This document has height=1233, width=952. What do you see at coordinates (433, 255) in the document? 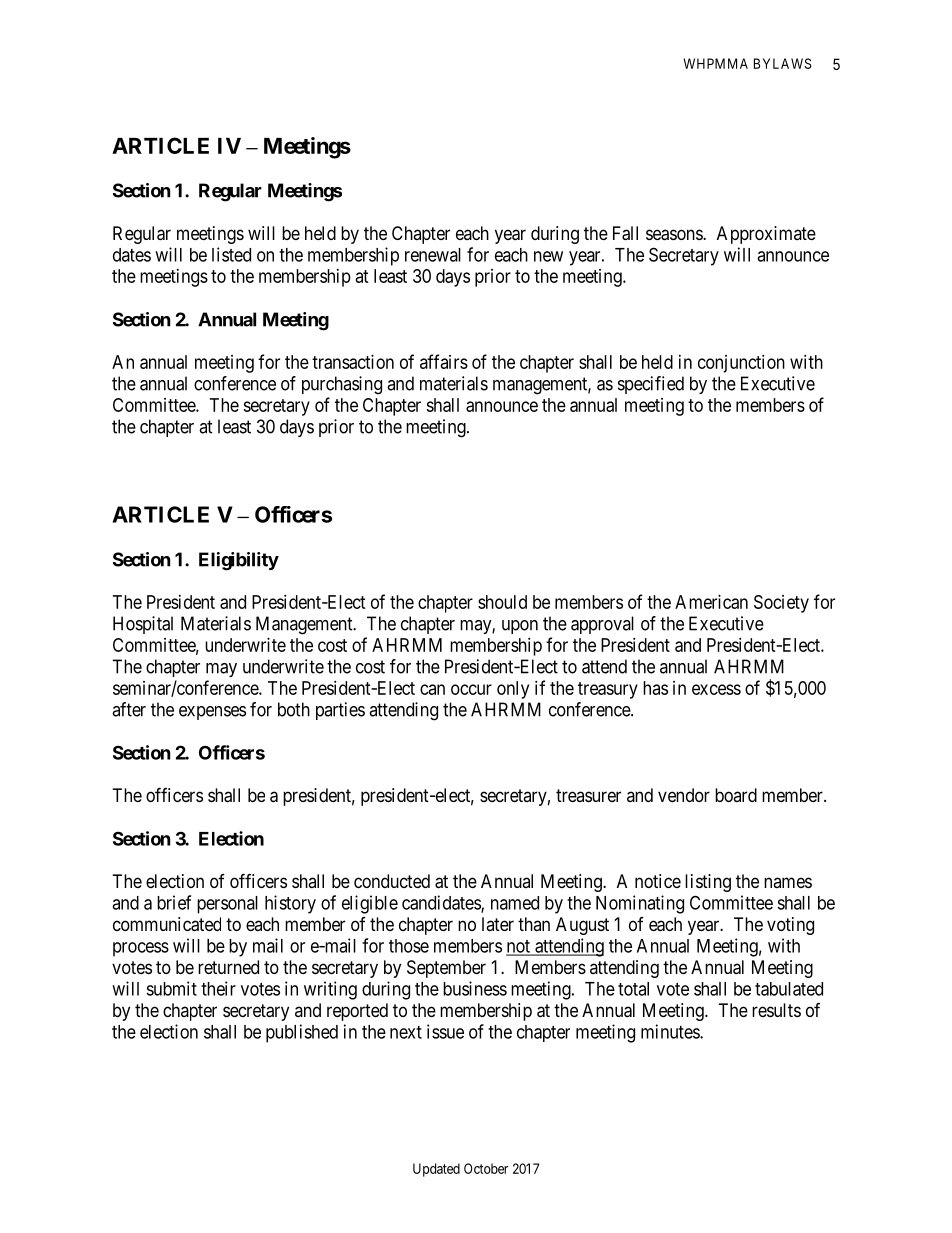
I see `renewal` at bounding box center [433, 255].
